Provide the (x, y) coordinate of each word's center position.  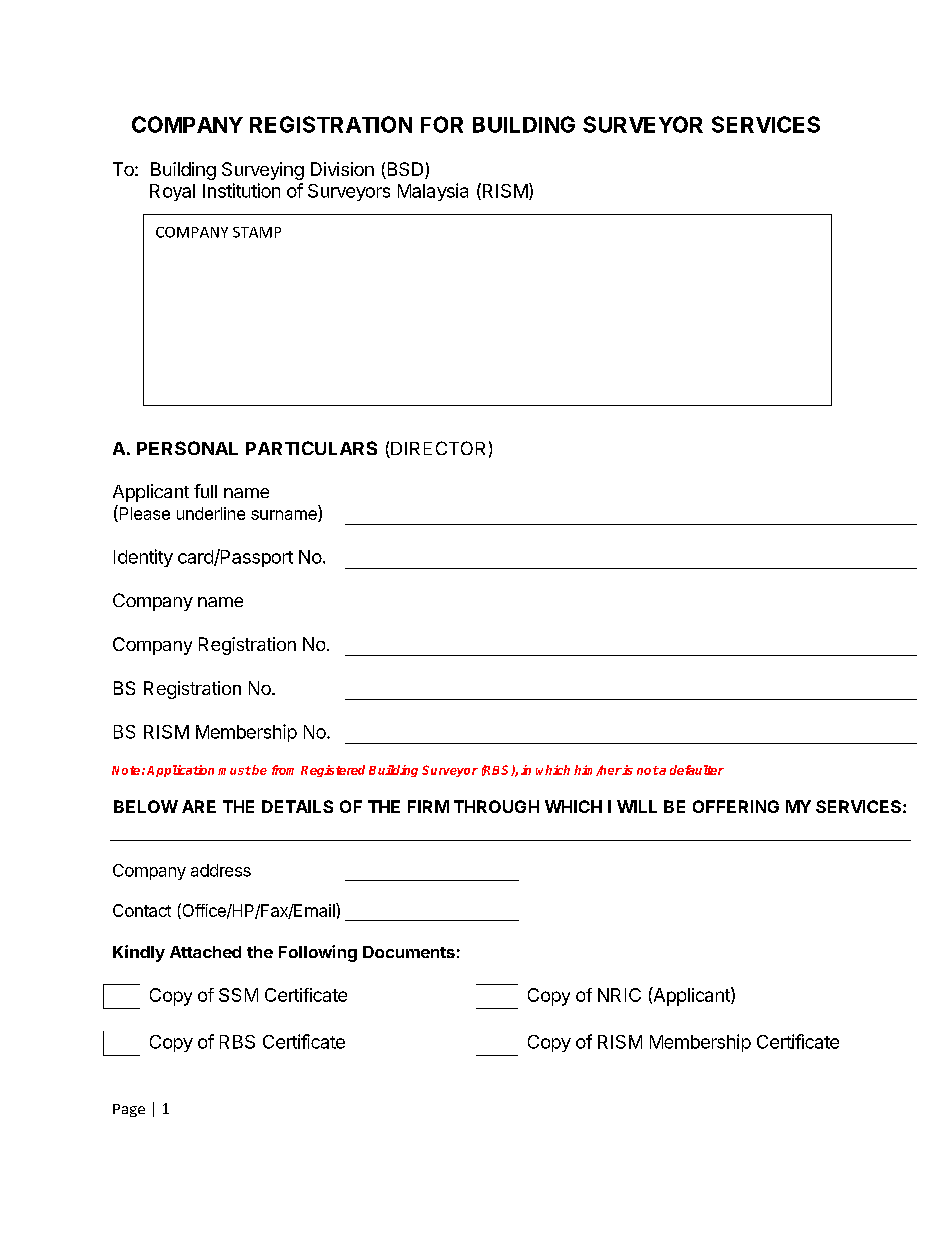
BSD (405, 170)
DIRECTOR (437, 449)
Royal (172, 192)
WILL (637, 806)
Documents (409, 952)
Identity (143, 558)
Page (129, 1110)
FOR (442, 124)
